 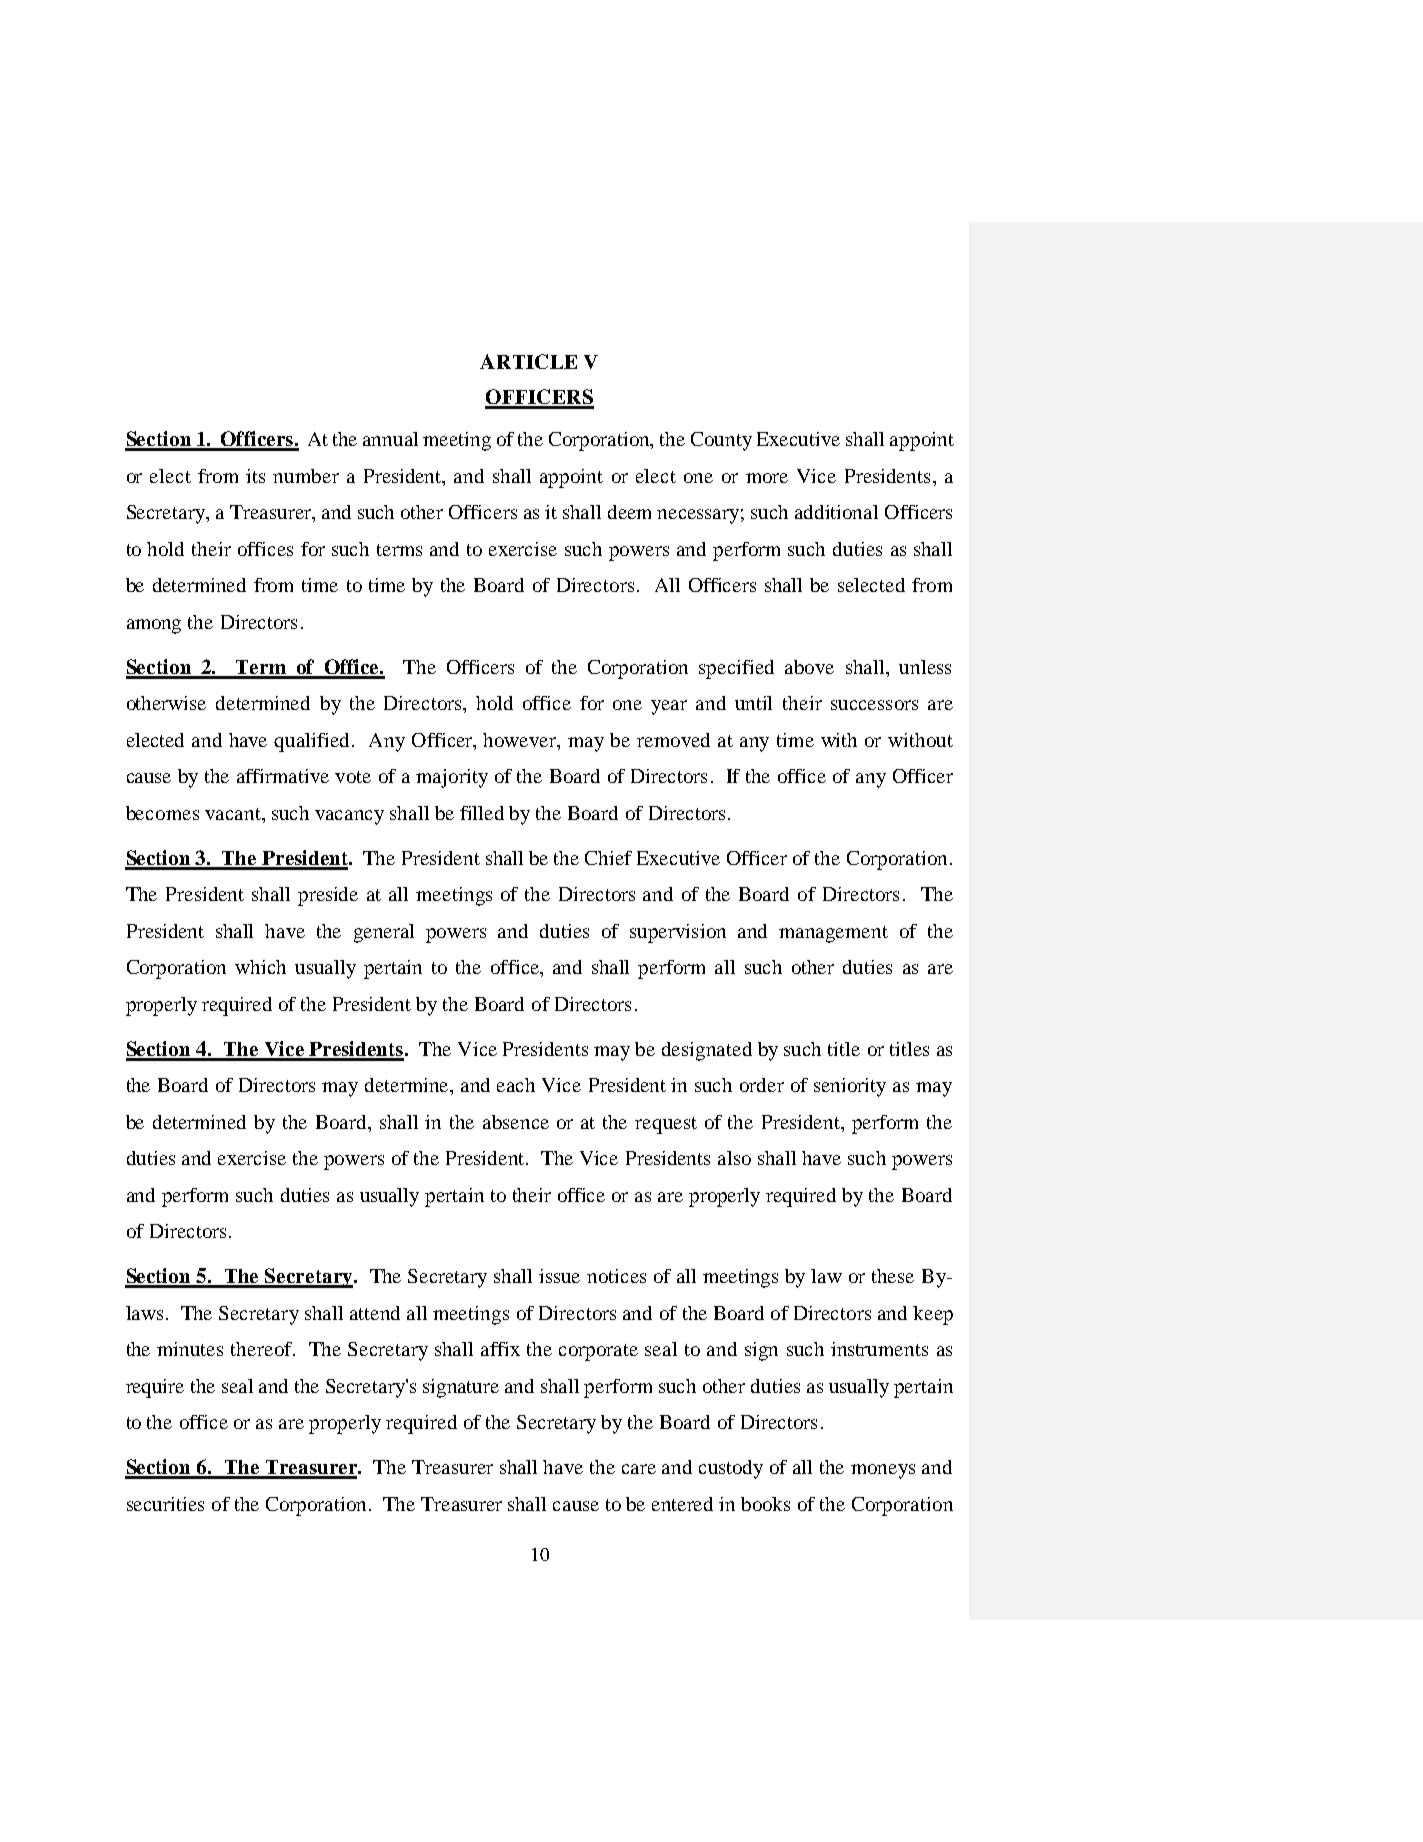 I want to click on moneys, so click(x=883, y=1471).
